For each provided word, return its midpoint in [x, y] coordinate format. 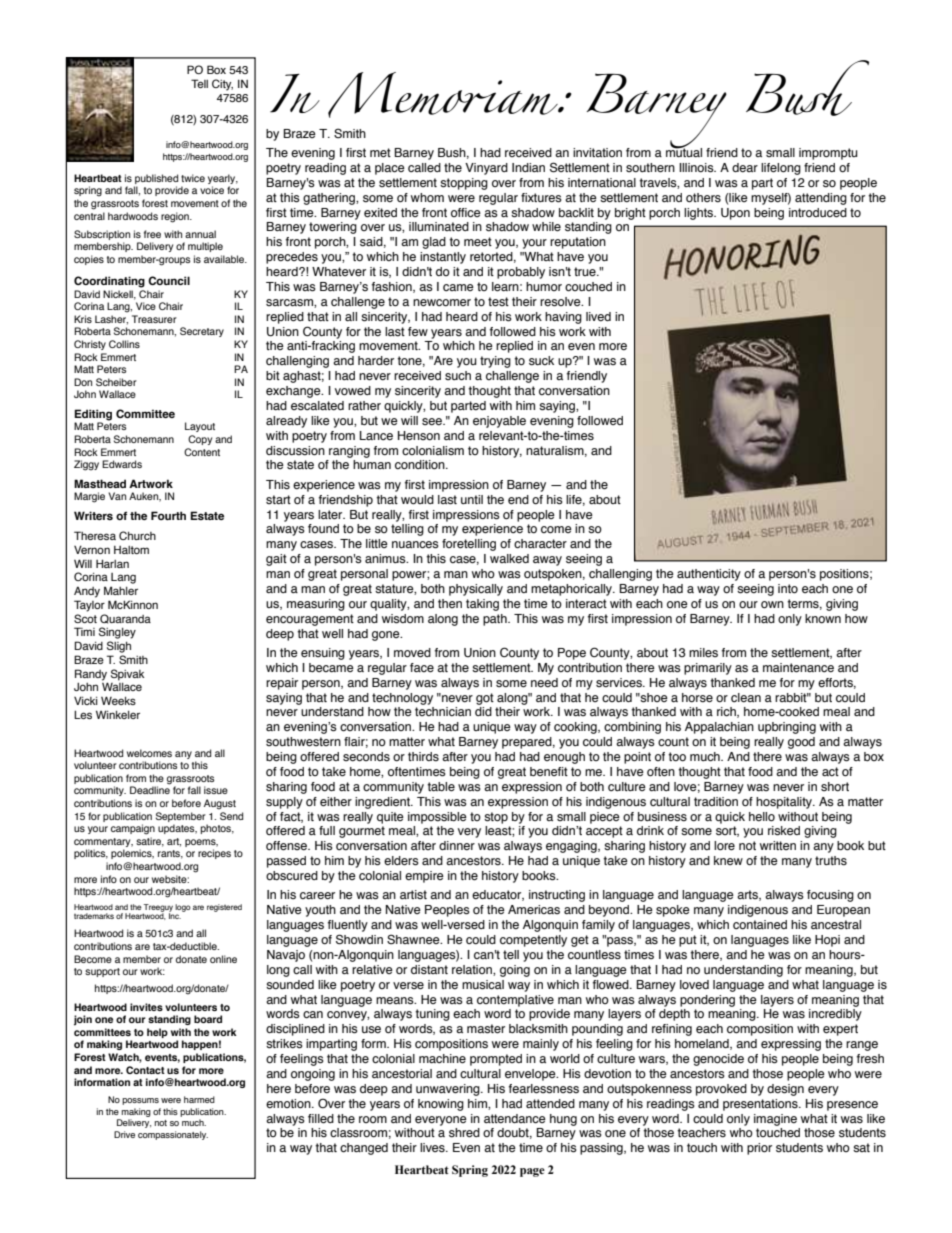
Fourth [168, 515]
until [472, 499]
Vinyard [486, 169]
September [181, 817]
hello [762, 817]
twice [193, 178]
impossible [437, 818]
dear [745, 167]
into [788, 589]
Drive [124, 1134]
